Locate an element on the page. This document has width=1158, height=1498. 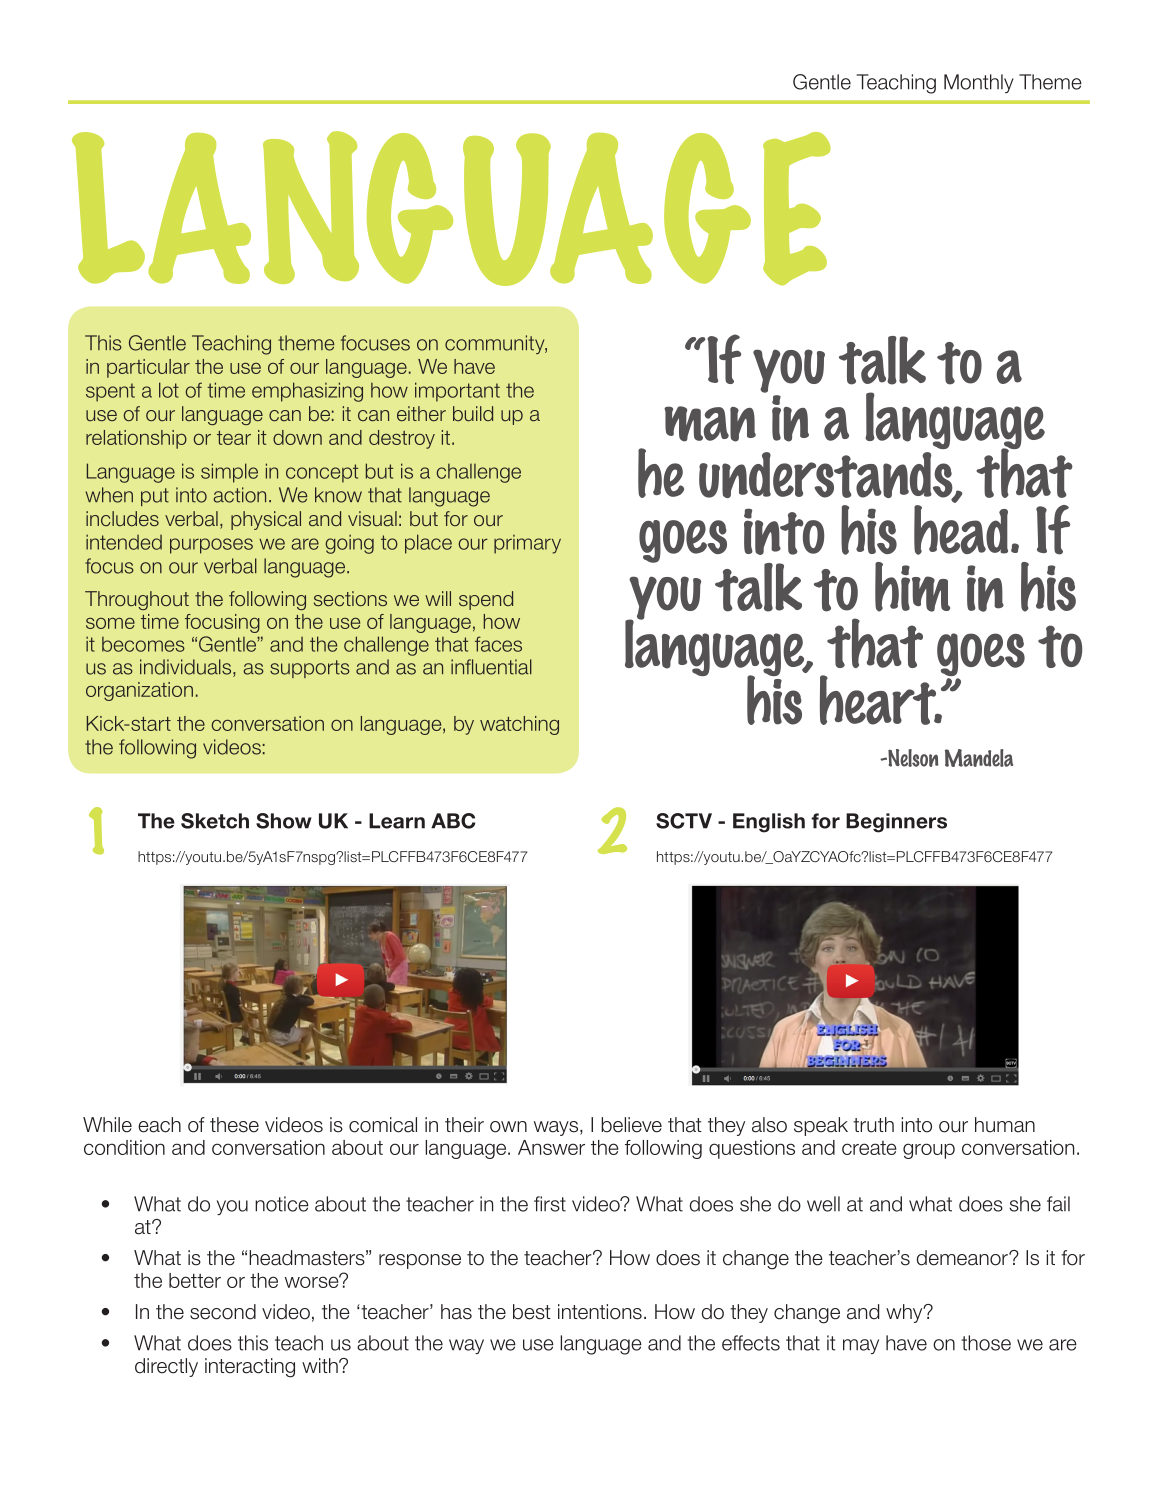
ABC is located at coordinates (453, 821).
